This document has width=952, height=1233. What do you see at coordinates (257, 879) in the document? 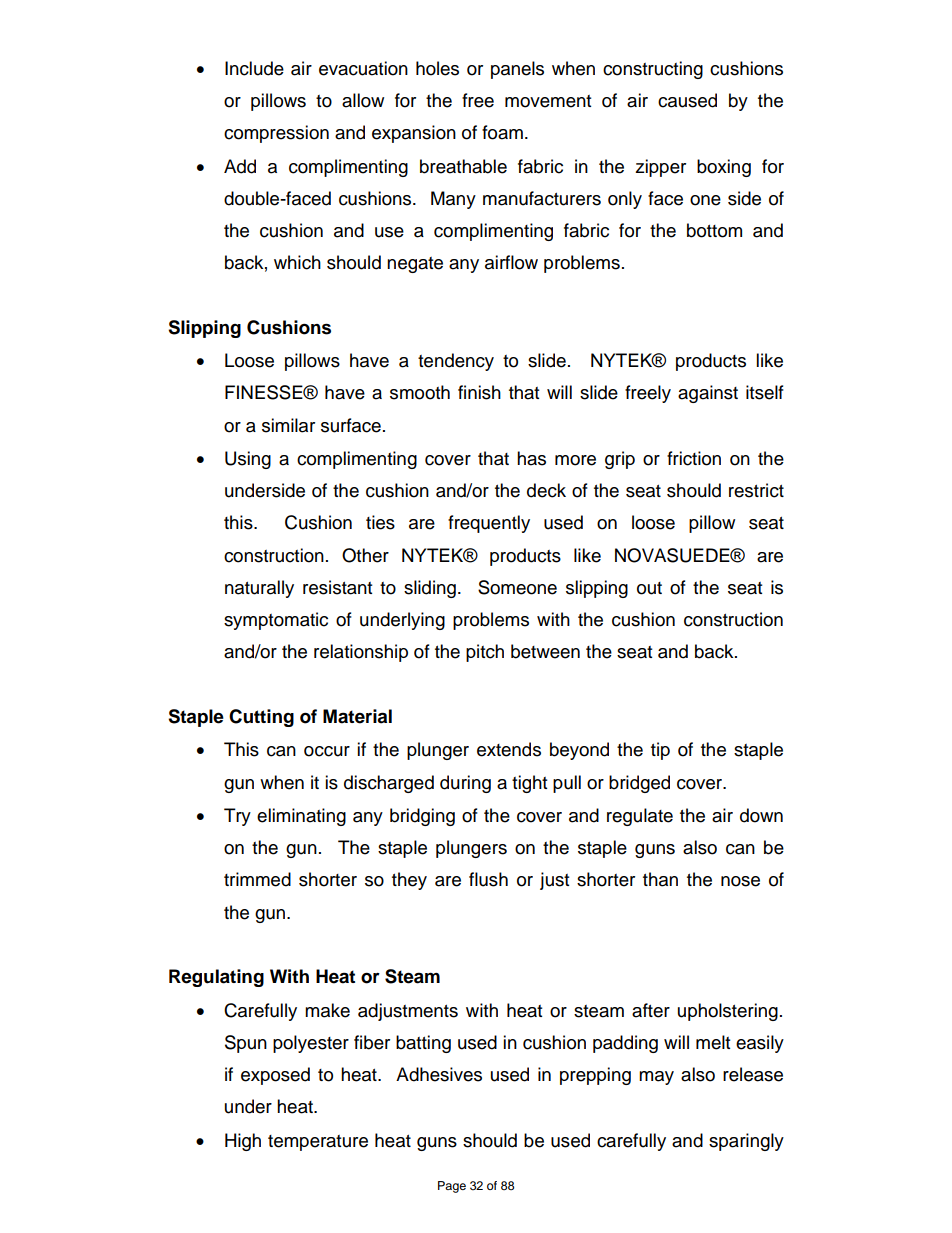
I see `trimmed` at bounding box center [257, 879].
